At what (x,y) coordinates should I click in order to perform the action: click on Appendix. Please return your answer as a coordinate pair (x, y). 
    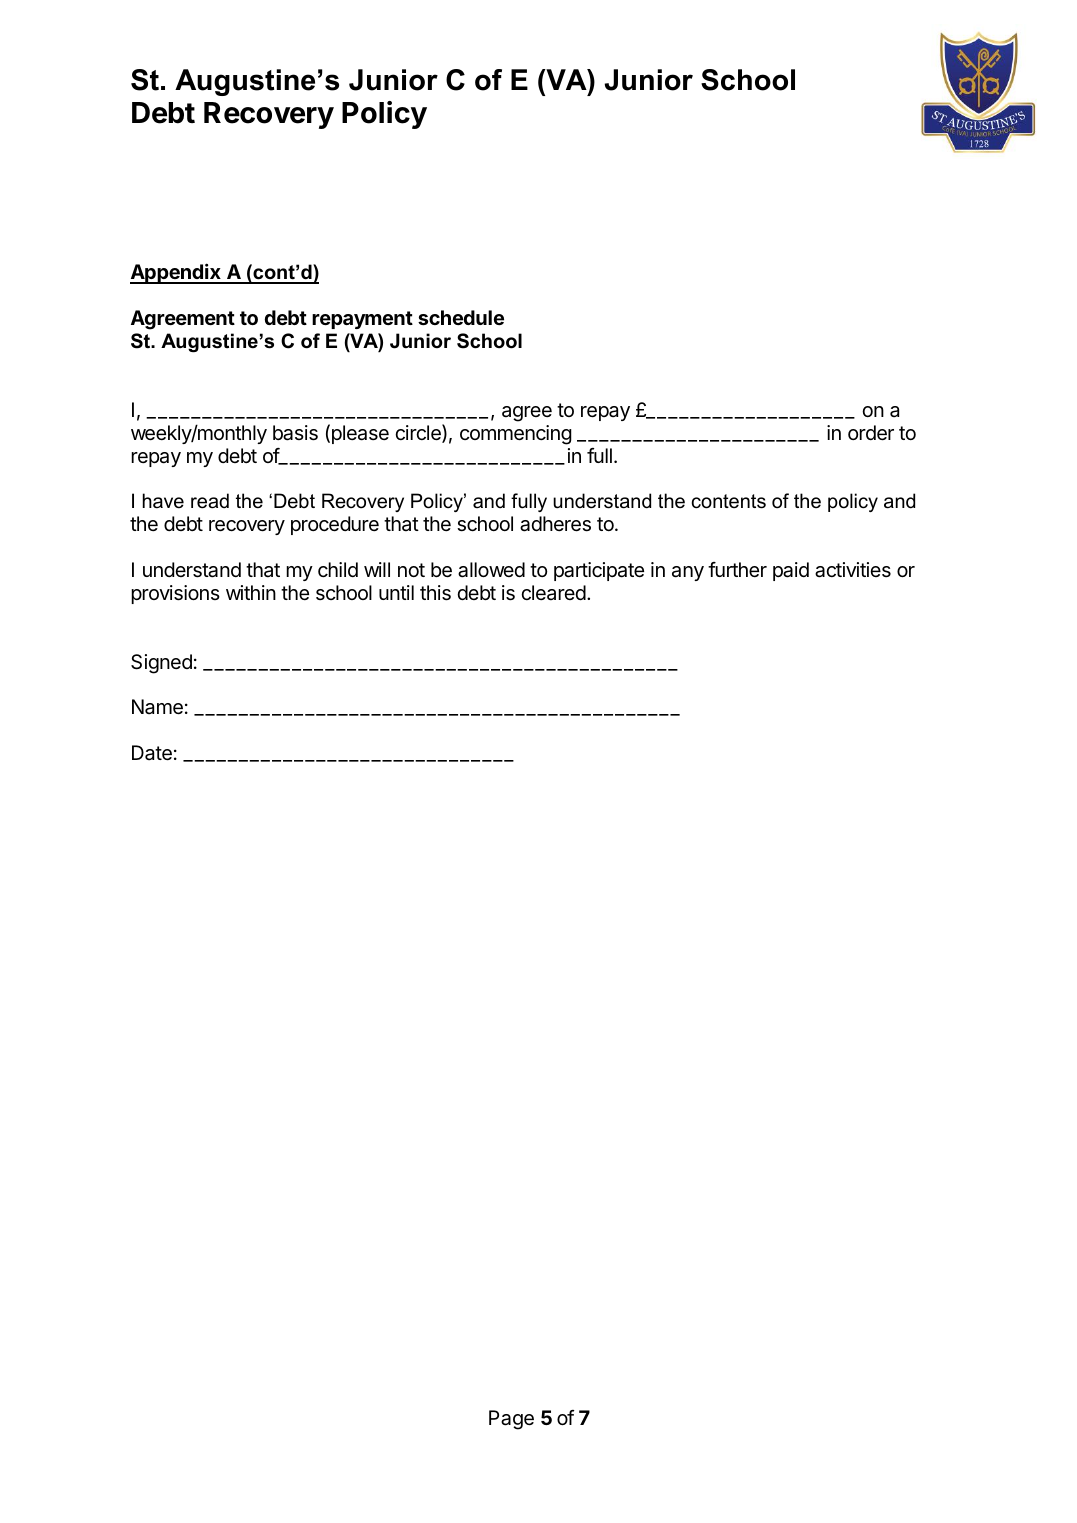
    Looking at the image, I should click on (176, 273).
